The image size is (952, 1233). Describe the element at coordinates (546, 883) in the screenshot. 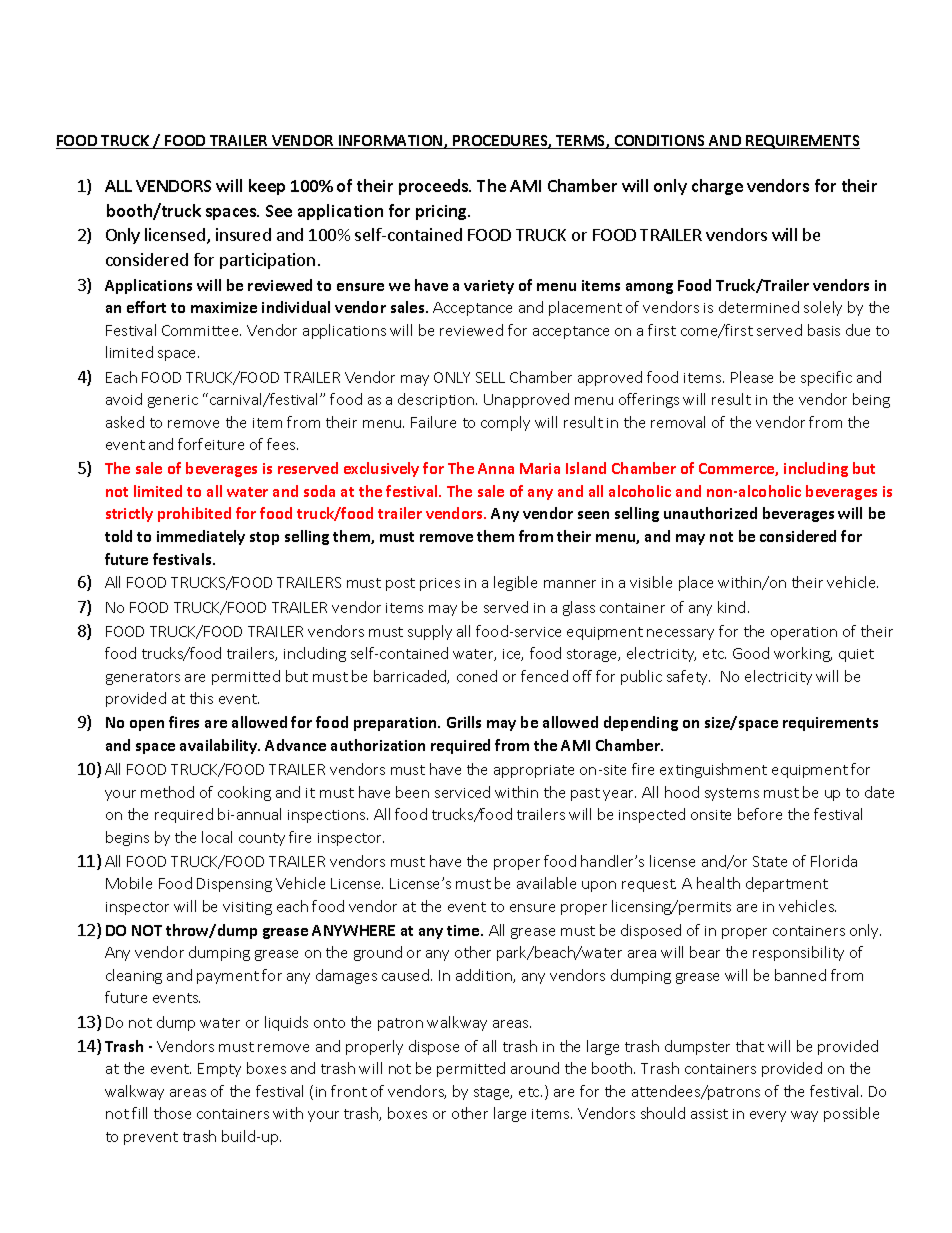

I see `available` at that location.
